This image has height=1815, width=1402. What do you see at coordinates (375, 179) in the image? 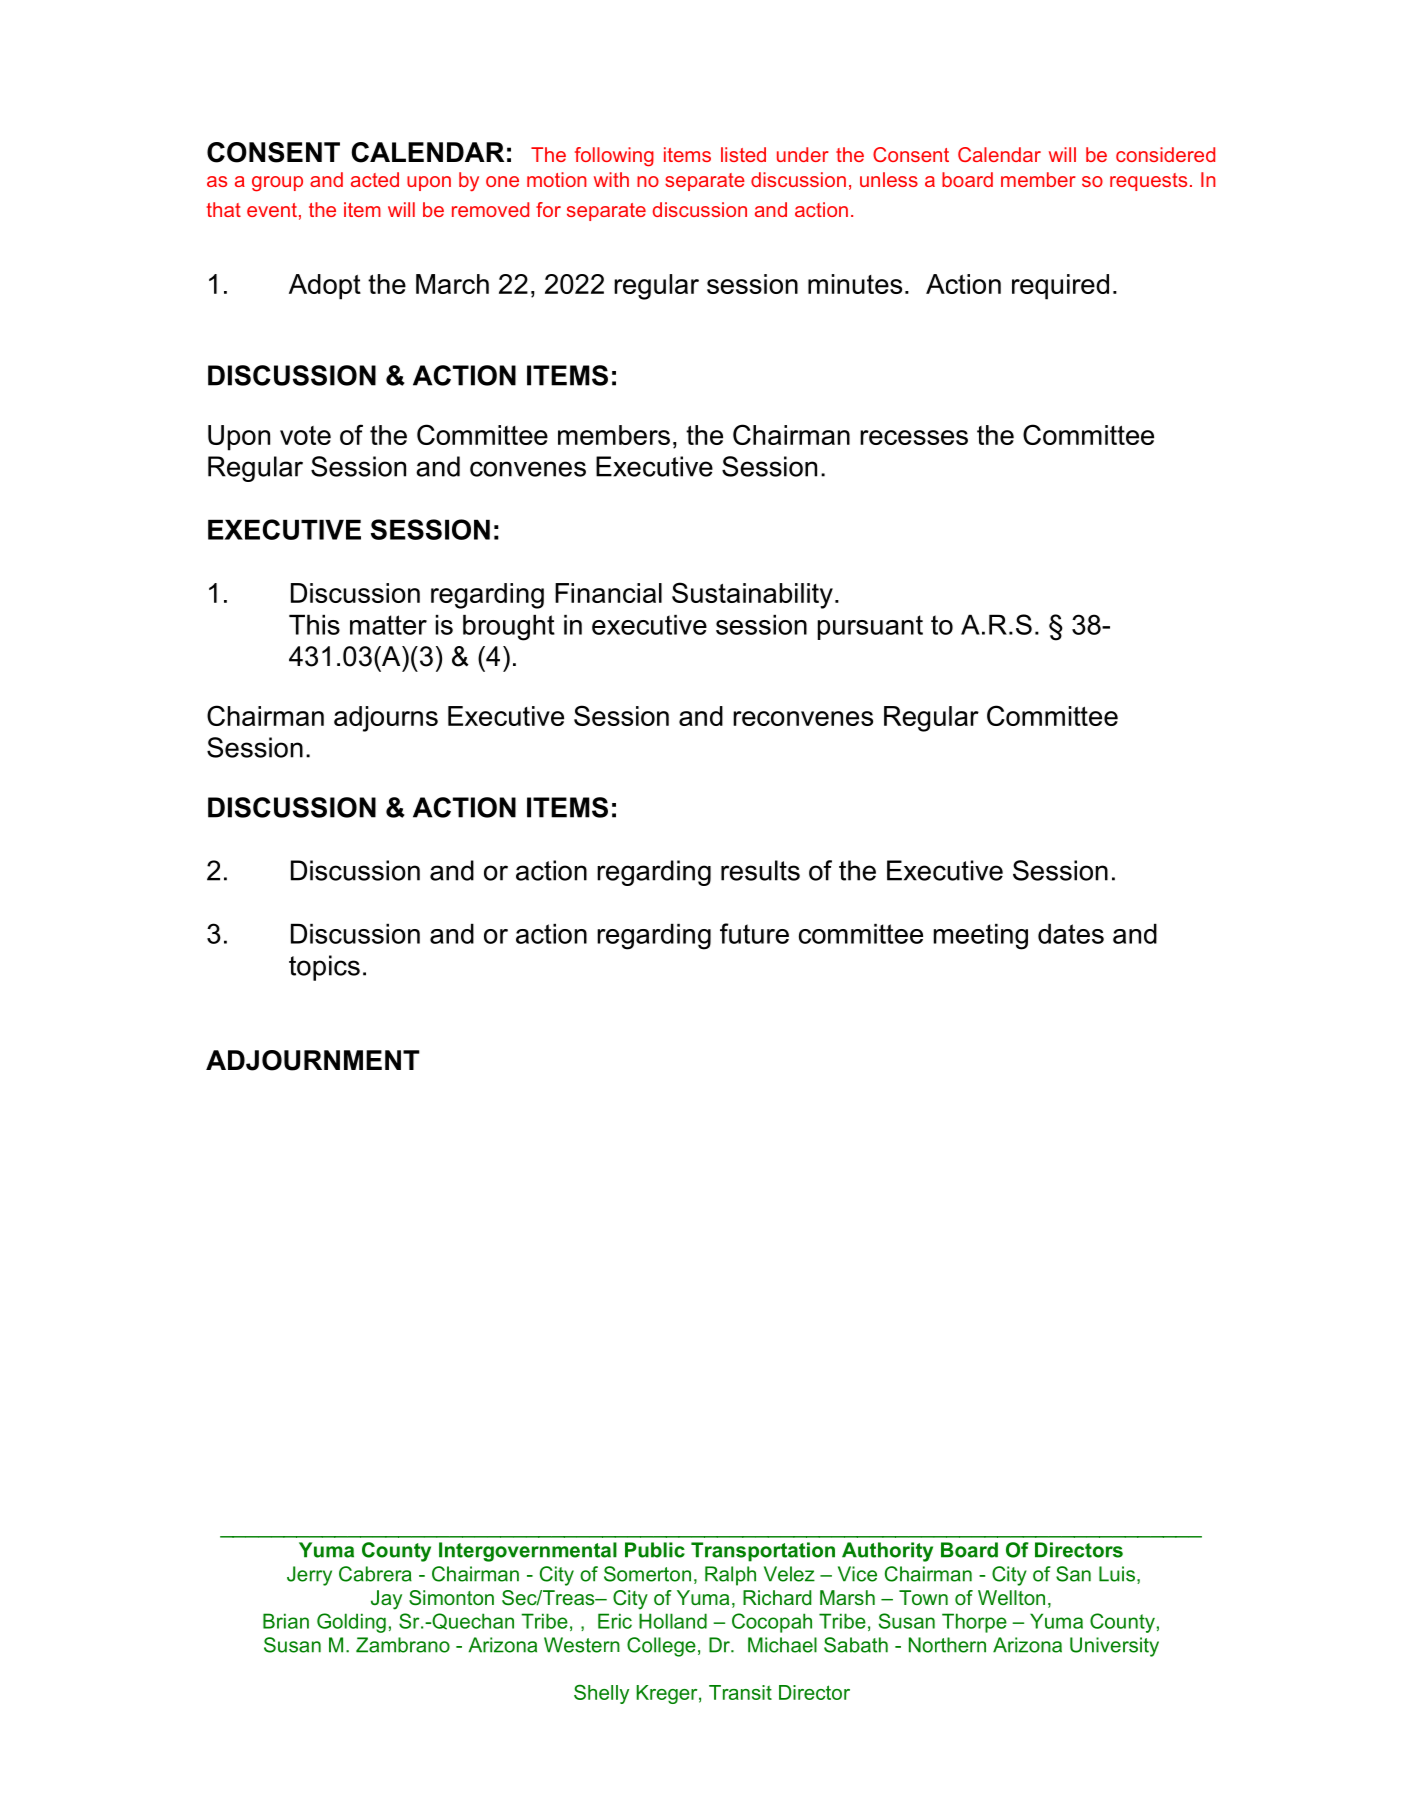
I see `acted` at bounding box center [375, 179].
